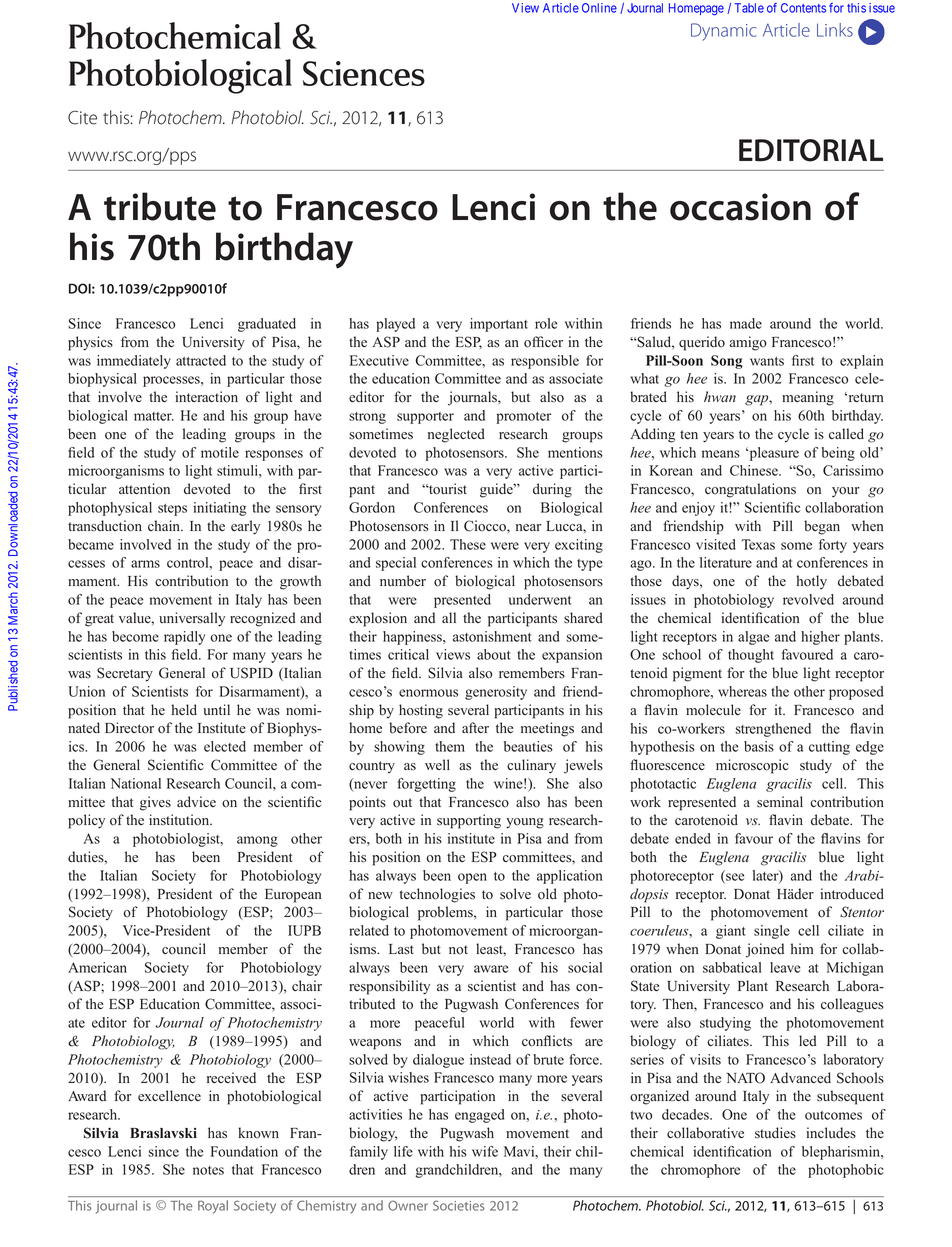 Image resolution: width=952 pixels, height=1247 pixels. Describe the element at coordinates (469, 821) in the screenshot. I see `supporting` at that location.
